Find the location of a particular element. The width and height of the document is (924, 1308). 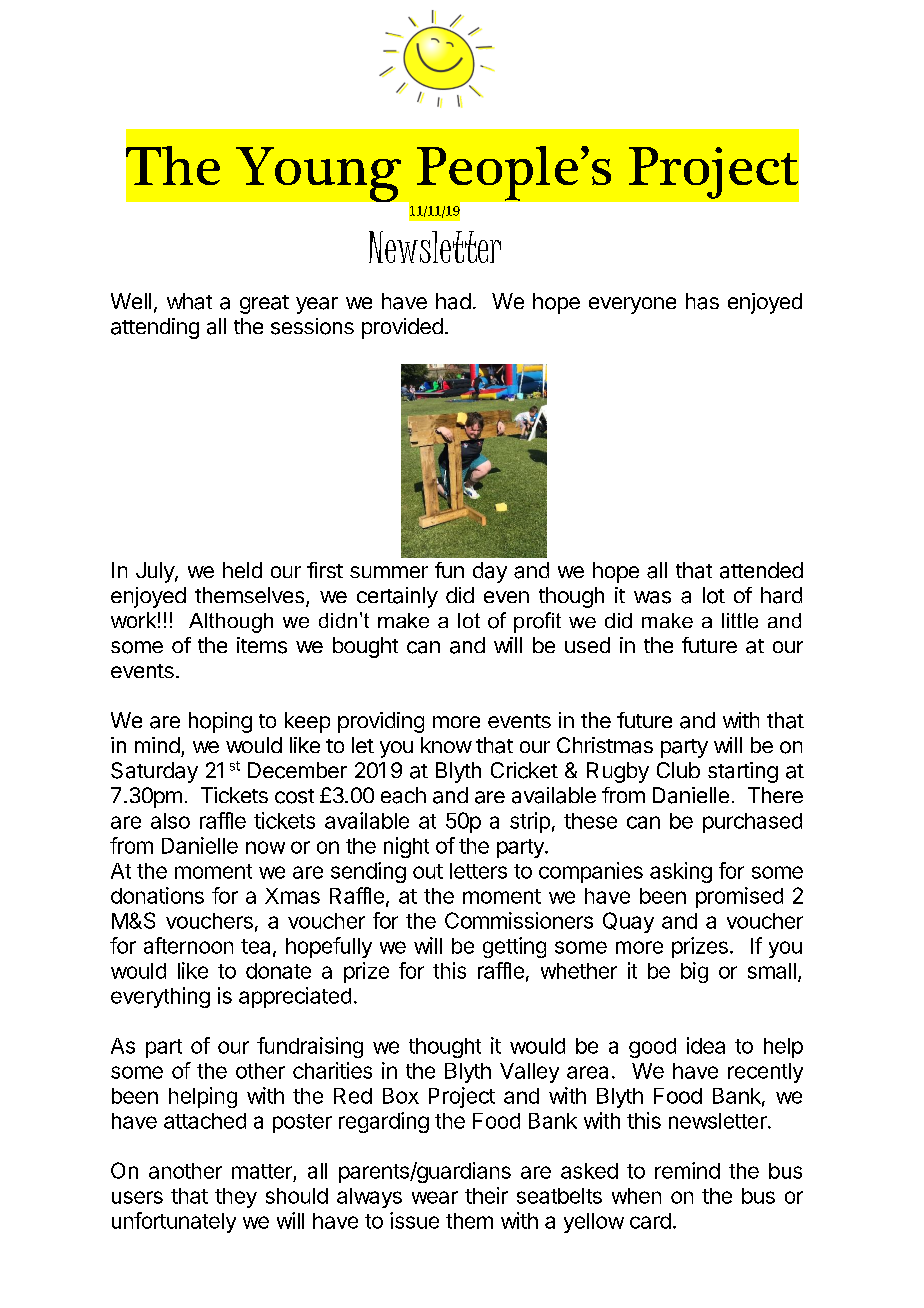

everyone is located at coordinates (632, 305).
